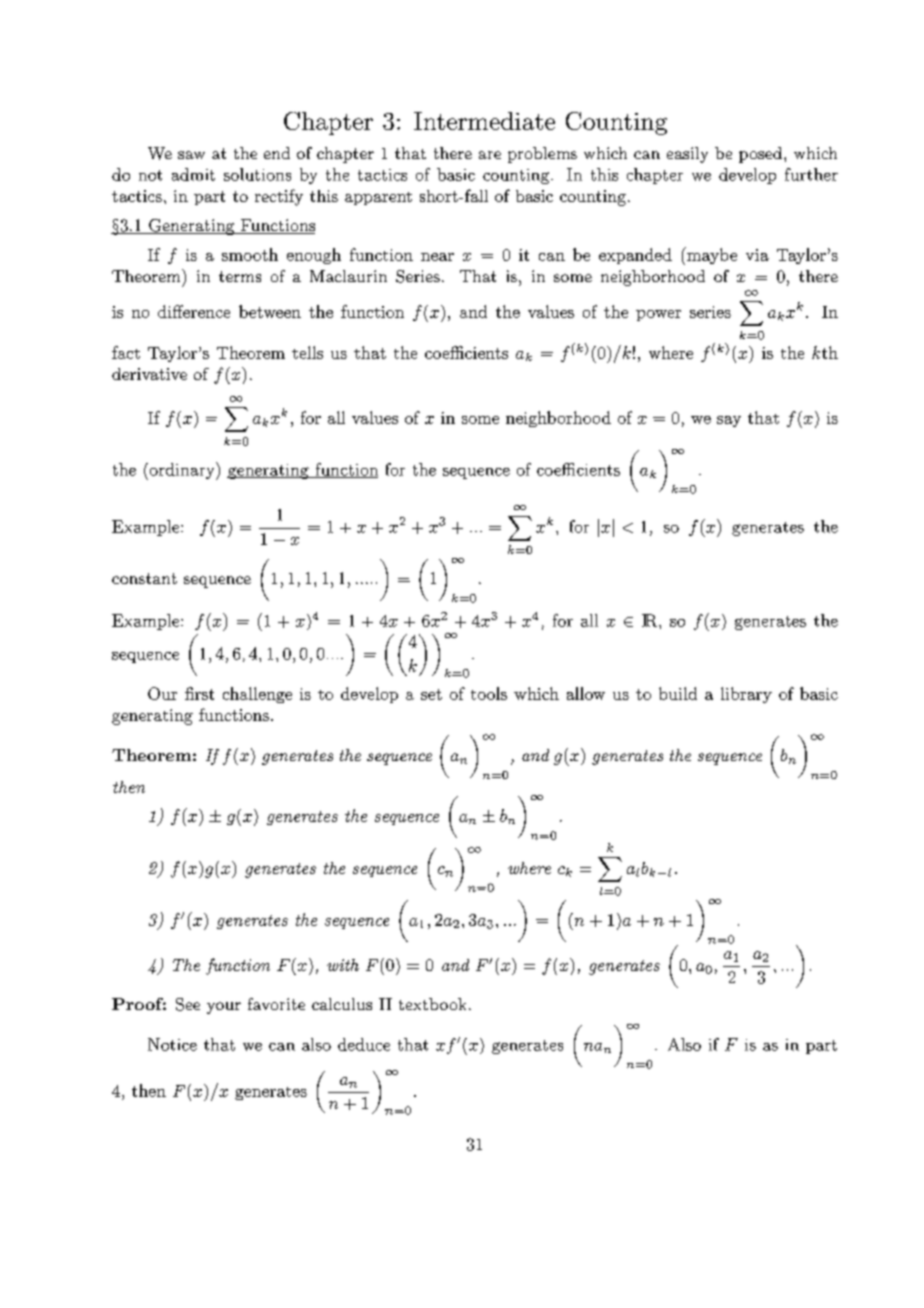 Image resolution: width=924 pixels, height=1308 pixels. Describe the element at coordinates (489, 693) in the screenshot. I see `tools` at that location.
